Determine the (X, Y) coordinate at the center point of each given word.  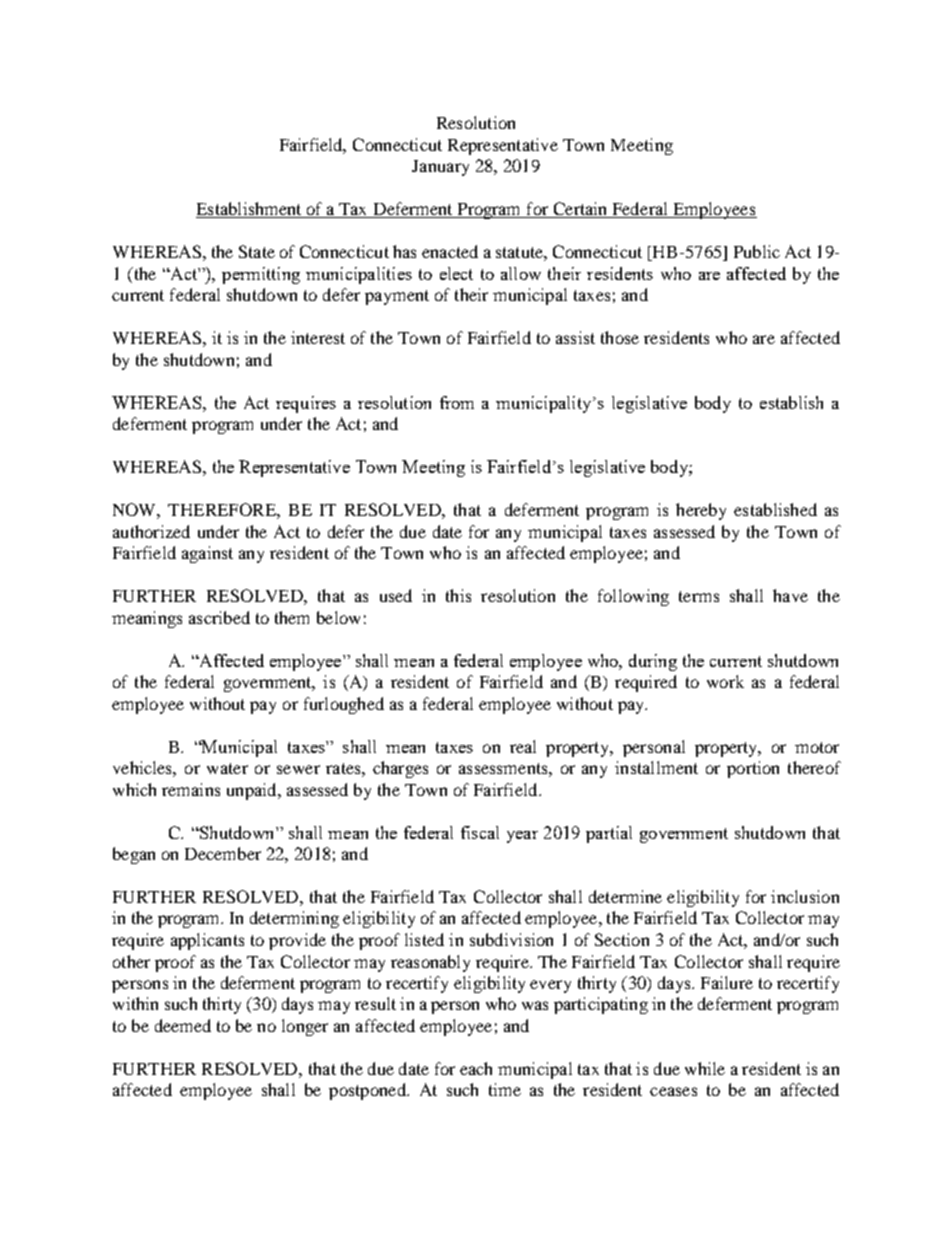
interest (318, 337)
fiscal (480, 832)
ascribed (219, 617)
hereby (701, 511)
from (457, 402)
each (476, 1068)
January (440, 168)
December (223, 853)
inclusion (805, 896)
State (257, 251)
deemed (183, 1025)
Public (757, 251)
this (458, 595)
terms (699, 596)
